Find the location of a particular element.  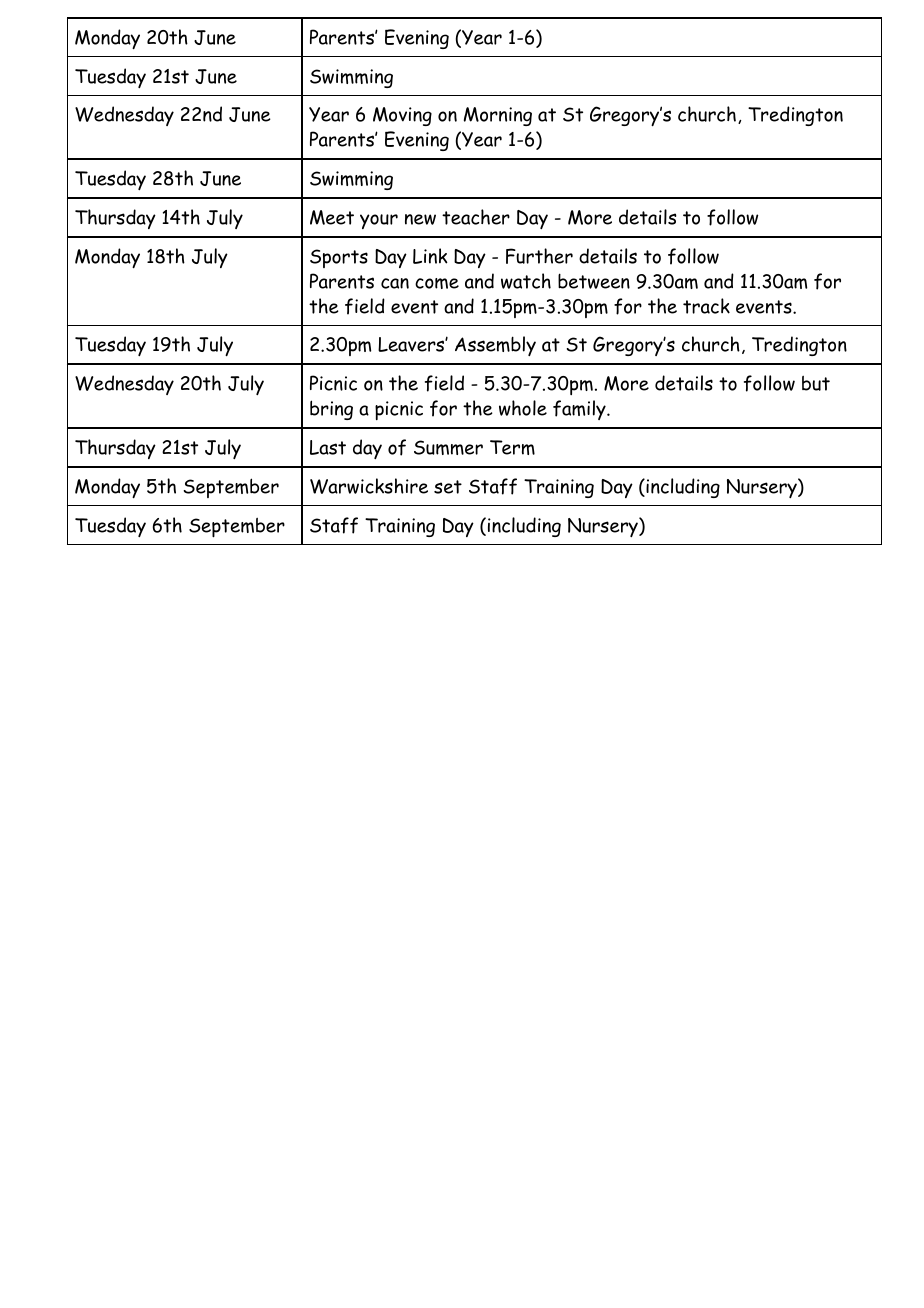

but is located at coordinates (816, 383).
